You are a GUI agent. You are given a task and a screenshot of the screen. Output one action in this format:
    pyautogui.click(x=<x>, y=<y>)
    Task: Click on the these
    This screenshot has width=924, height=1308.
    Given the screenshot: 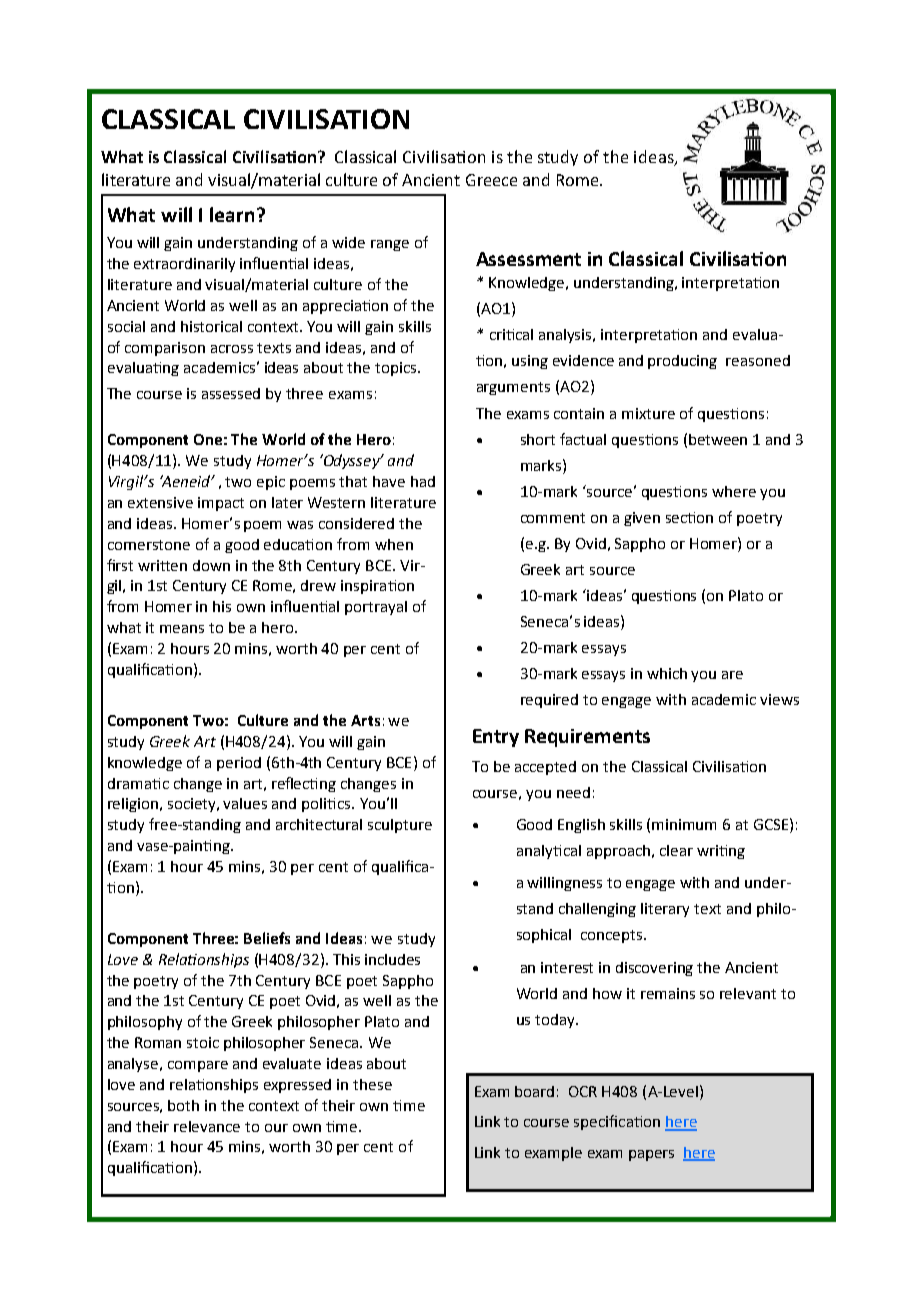 What is the action you would take?
    pyautogui.click(x=372, y=1084)
